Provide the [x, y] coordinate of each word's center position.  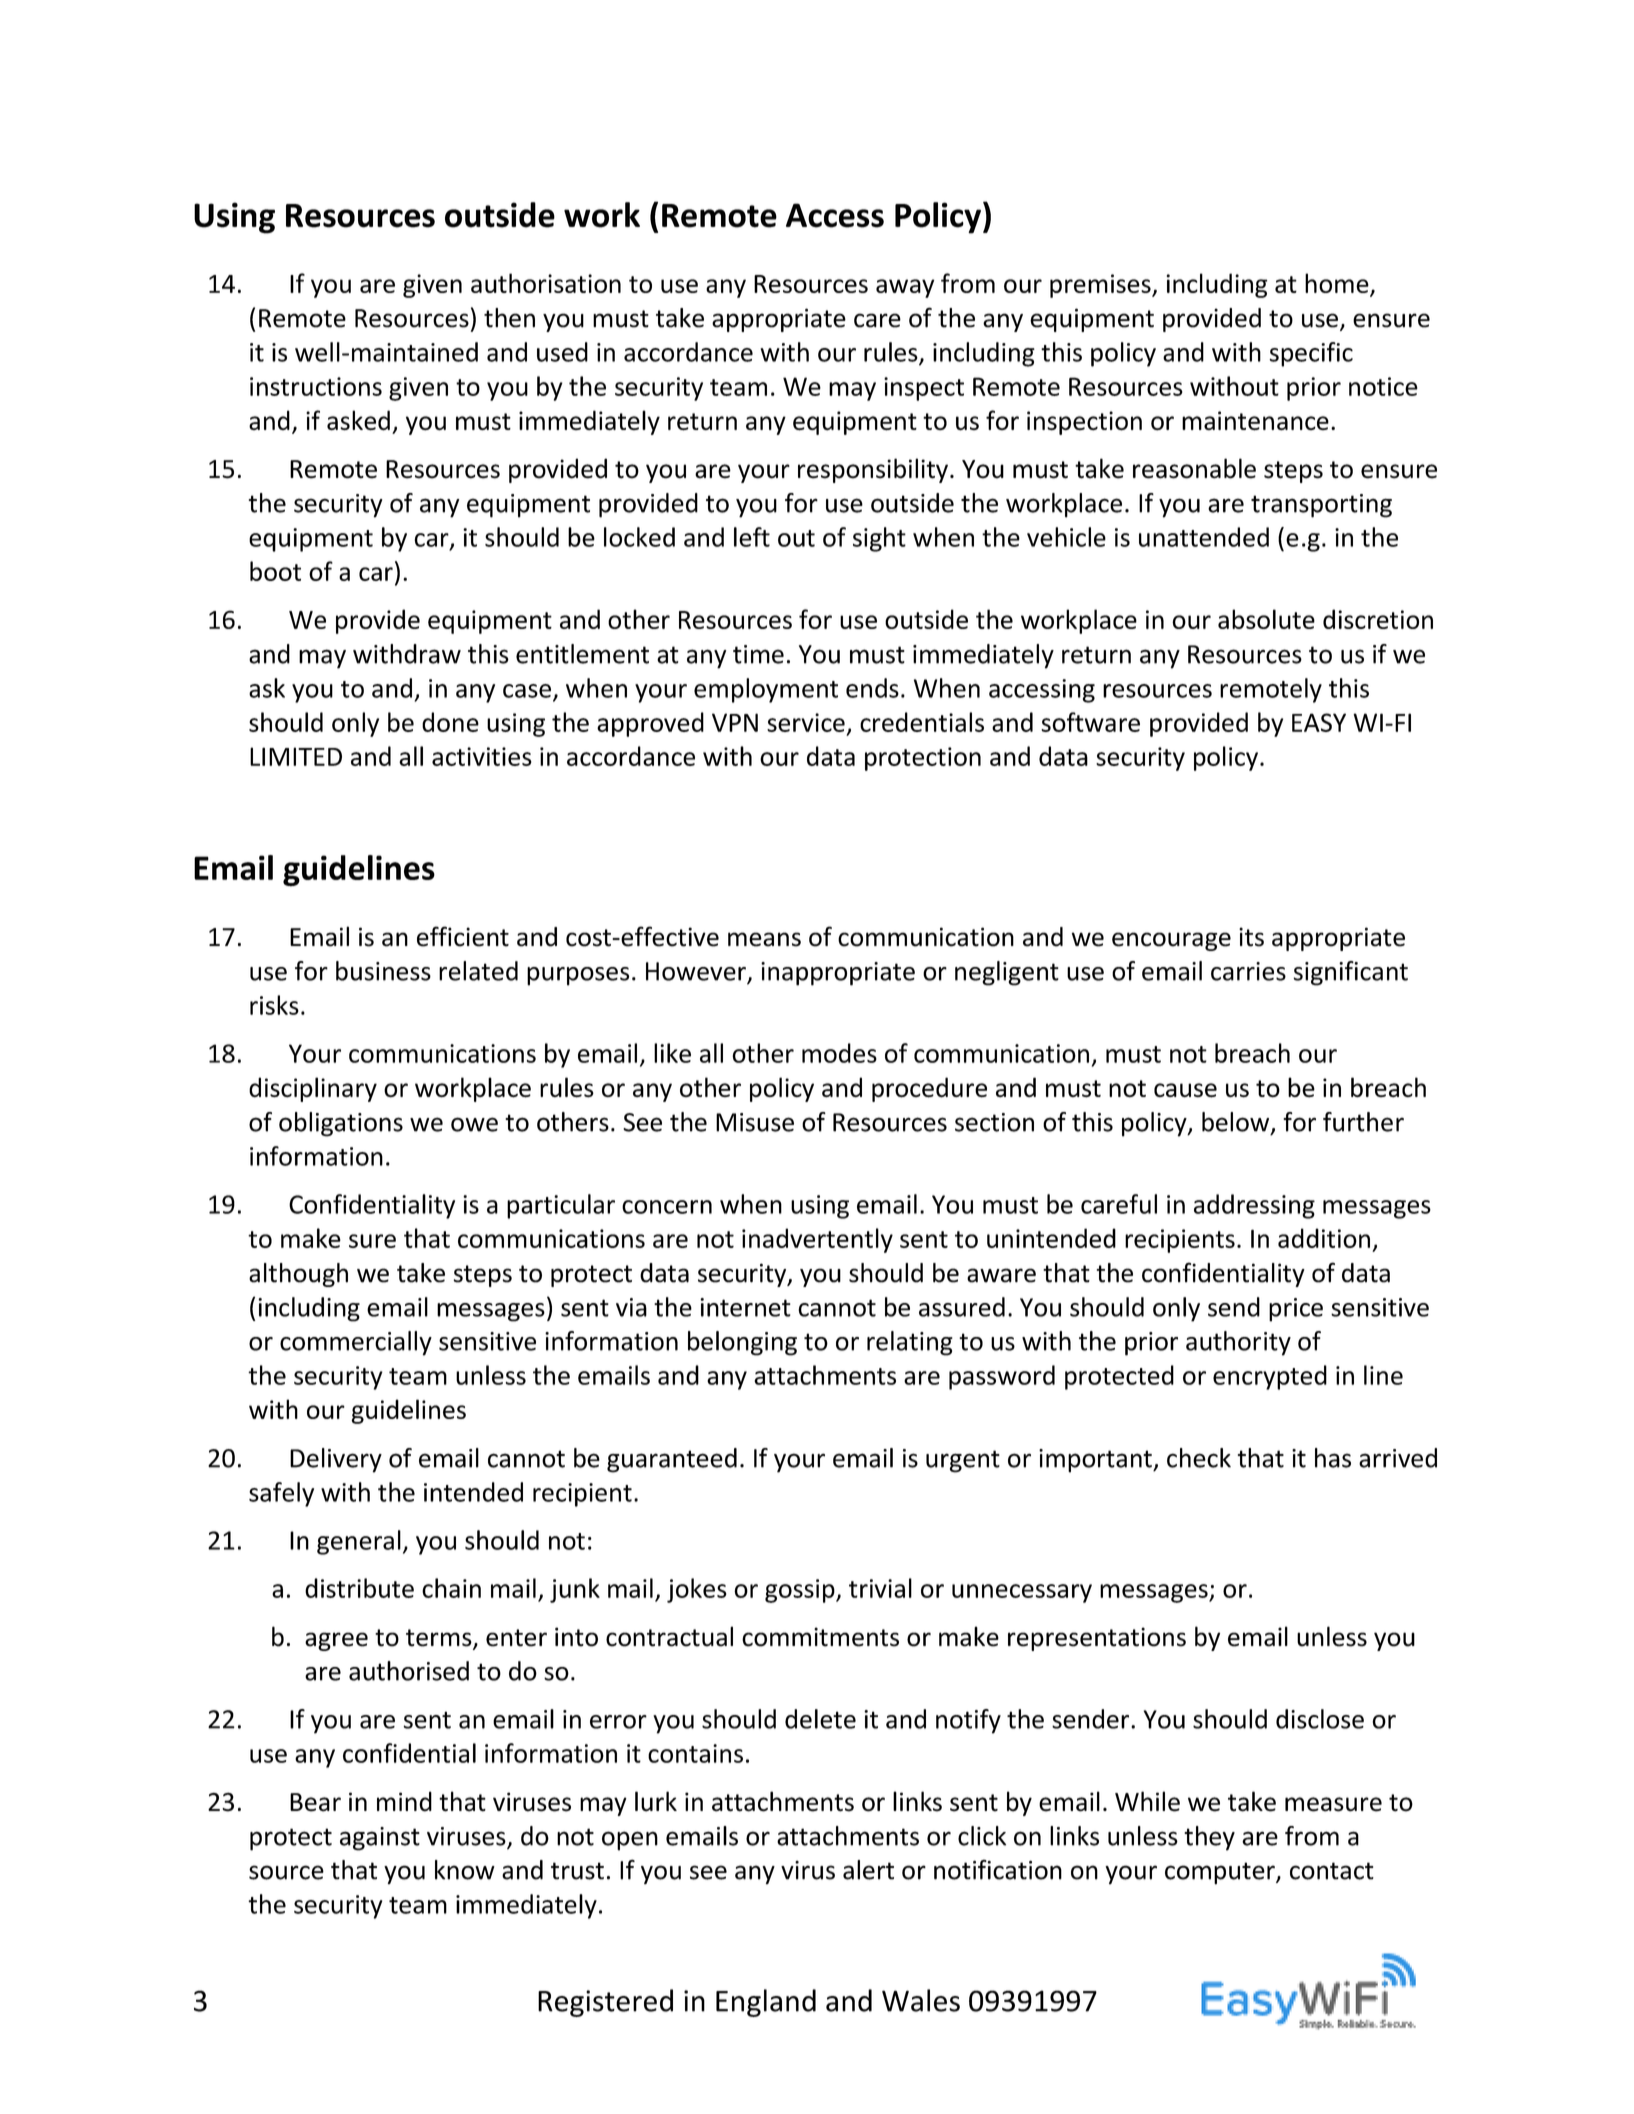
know [465, 1870]
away [905, 288]
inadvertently [817, 1240]
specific [1311, 354]
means [764, 939]
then [509, 318]
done [450, 722]
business [383, 971]
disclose [1320, 1719]
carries [1248, 971]
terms [440, 1639]
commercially [356, 1343]
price [1296, 1310]
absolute [1266, 619]
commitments [820, 1637]
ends [872, 688]
